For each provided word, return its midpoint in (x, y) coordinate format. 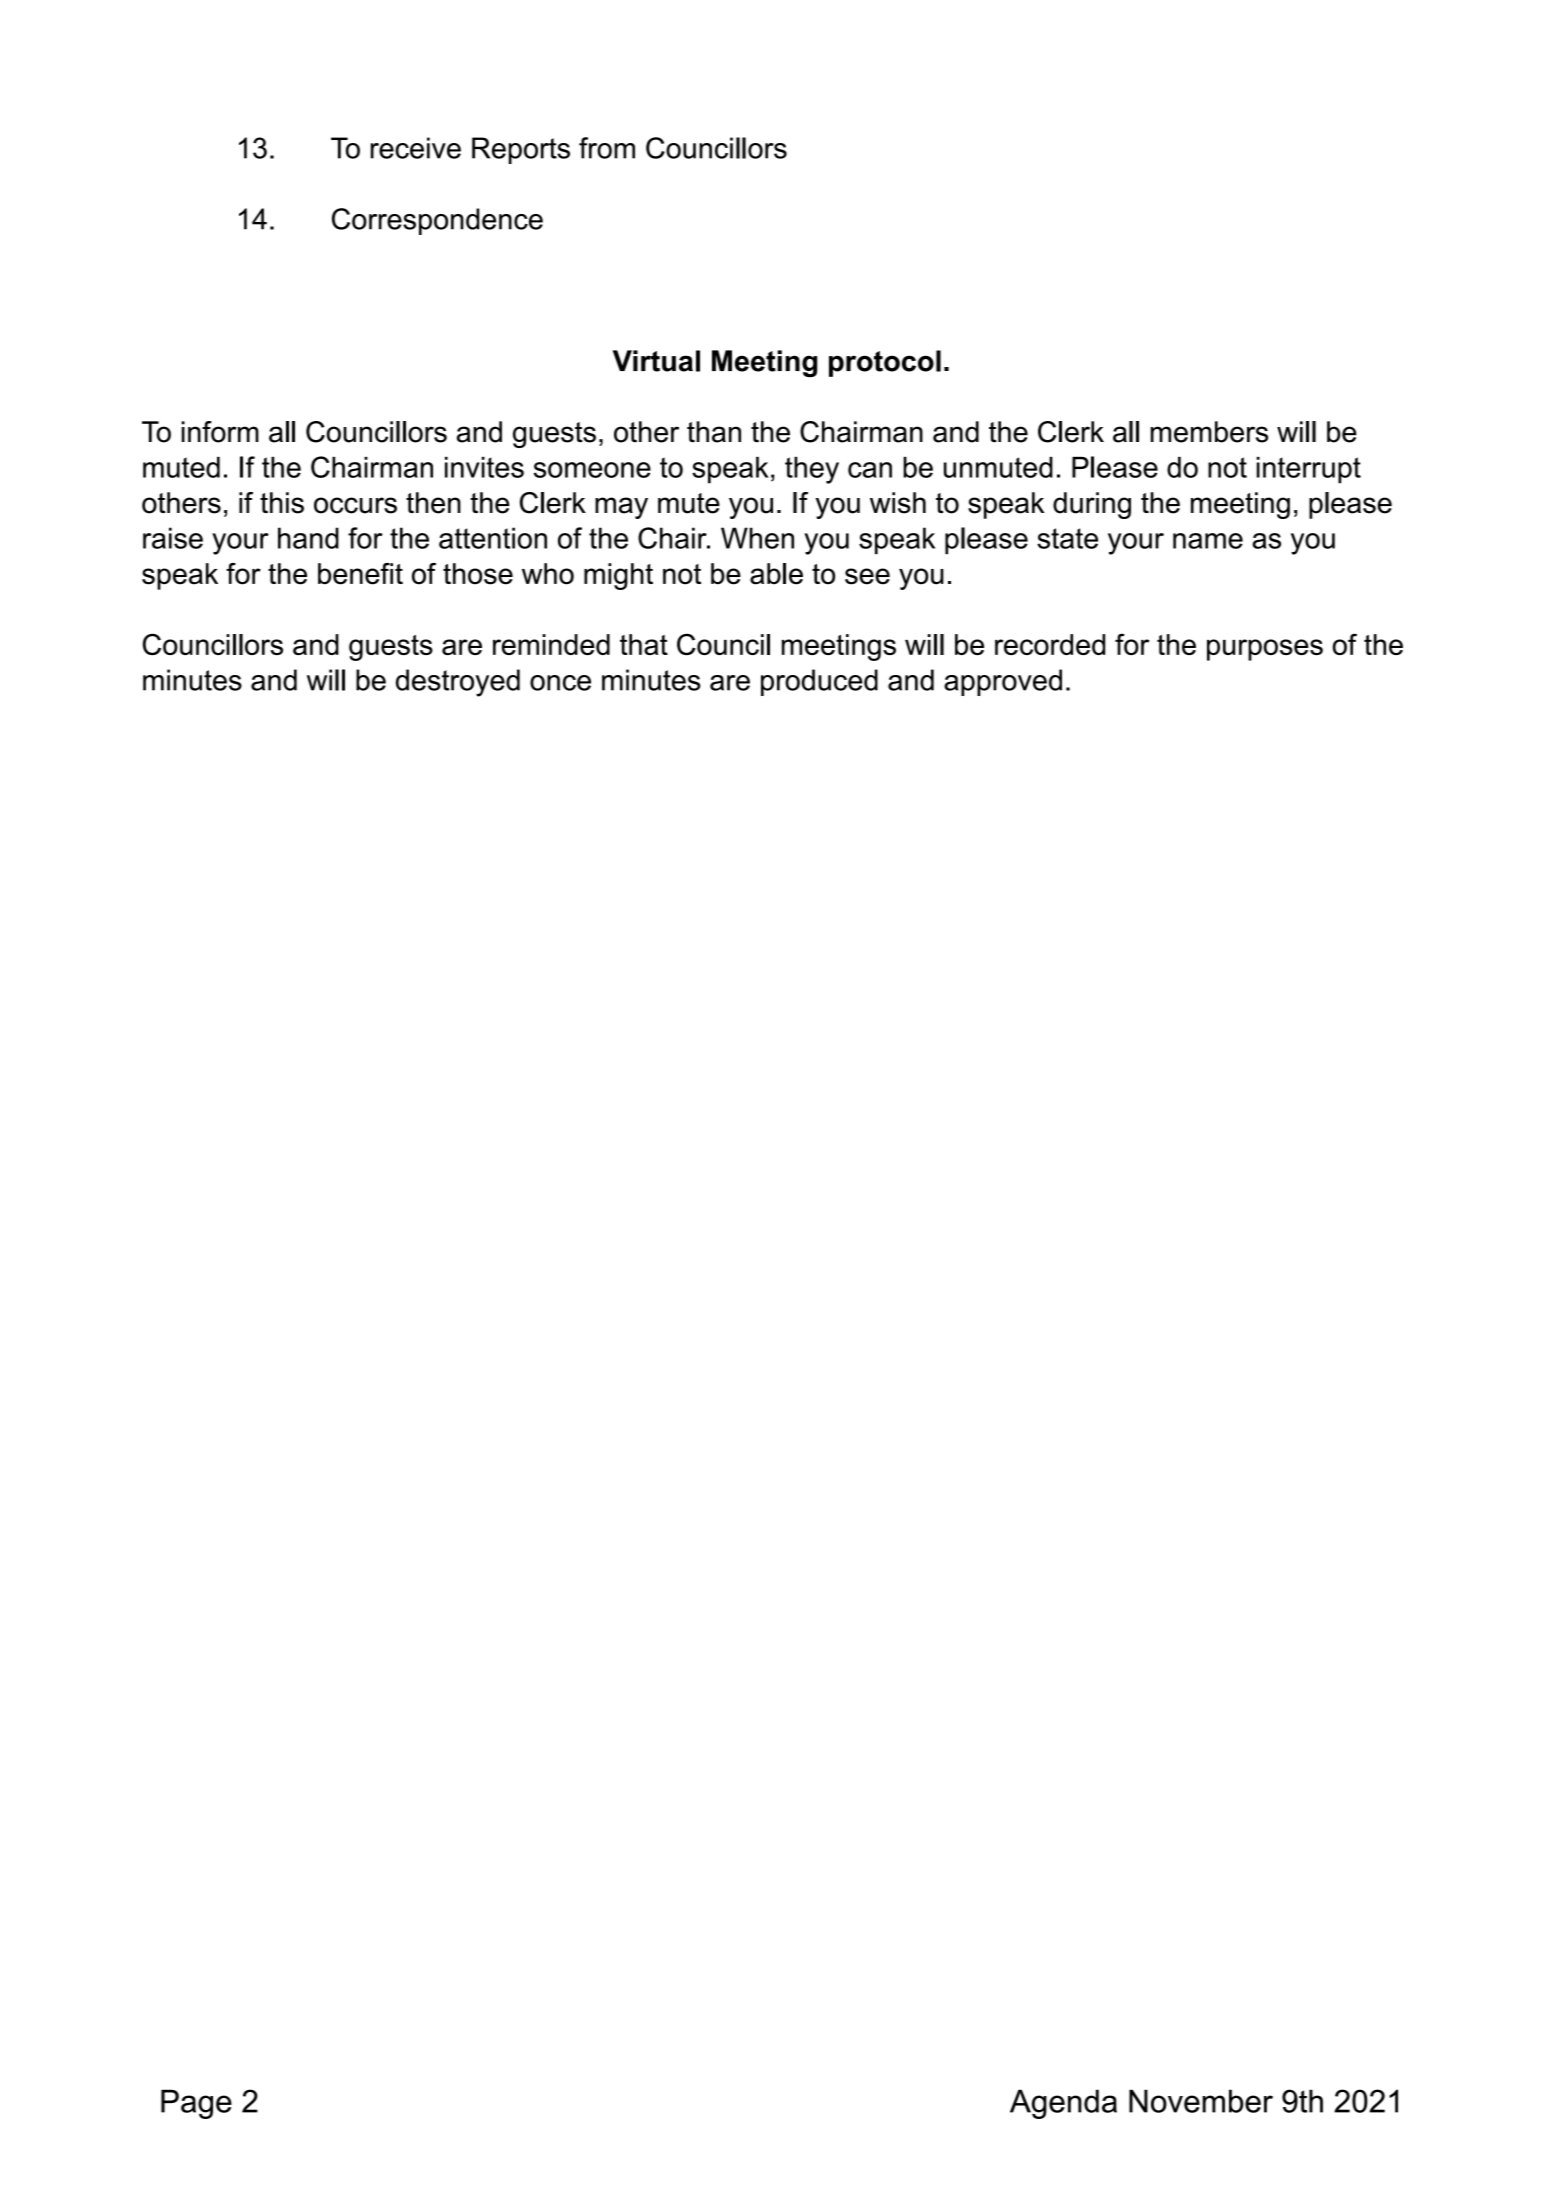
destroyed (458, 683)
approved (1003, 682)
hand (308, 538)
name (1208, 541)
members (1209, 432)
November (1201, 2101)
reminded (551, 644)
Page (196, 2104)
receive (416, 148)
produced (819, 682)
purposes (1265, 650)
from (607, 148)
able (776, 574)
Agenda (1063, 2104)
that (644, 644)
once (560, 683)
